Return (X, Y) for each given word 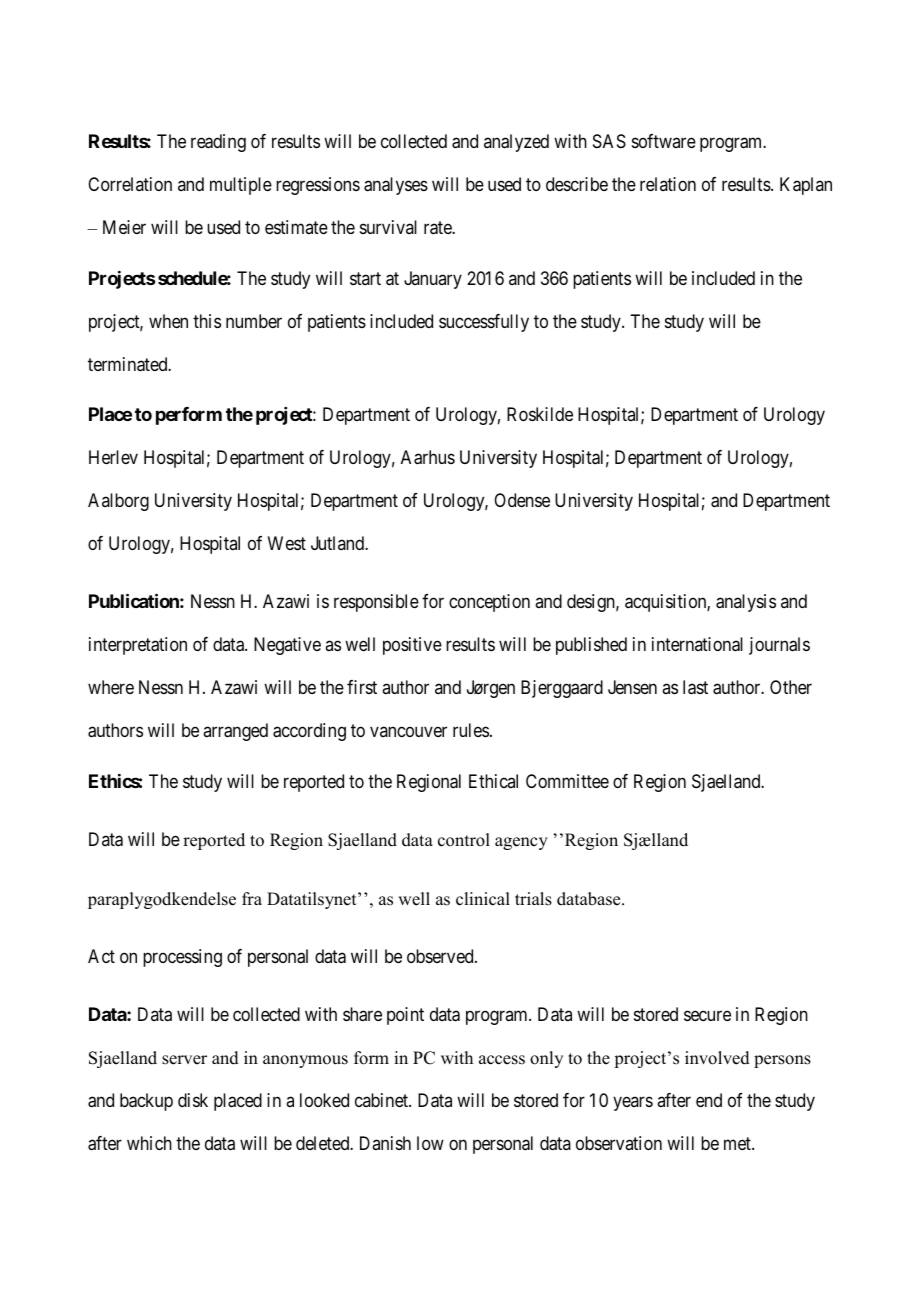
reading (218, 143)
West (287, 543)
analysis (746, 603)
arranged (235, 732)
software (664, 141)
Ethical (493, 781)
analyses (396, 186)
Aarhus (428, 457)
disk (193, 1100)
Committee (567, 781)
